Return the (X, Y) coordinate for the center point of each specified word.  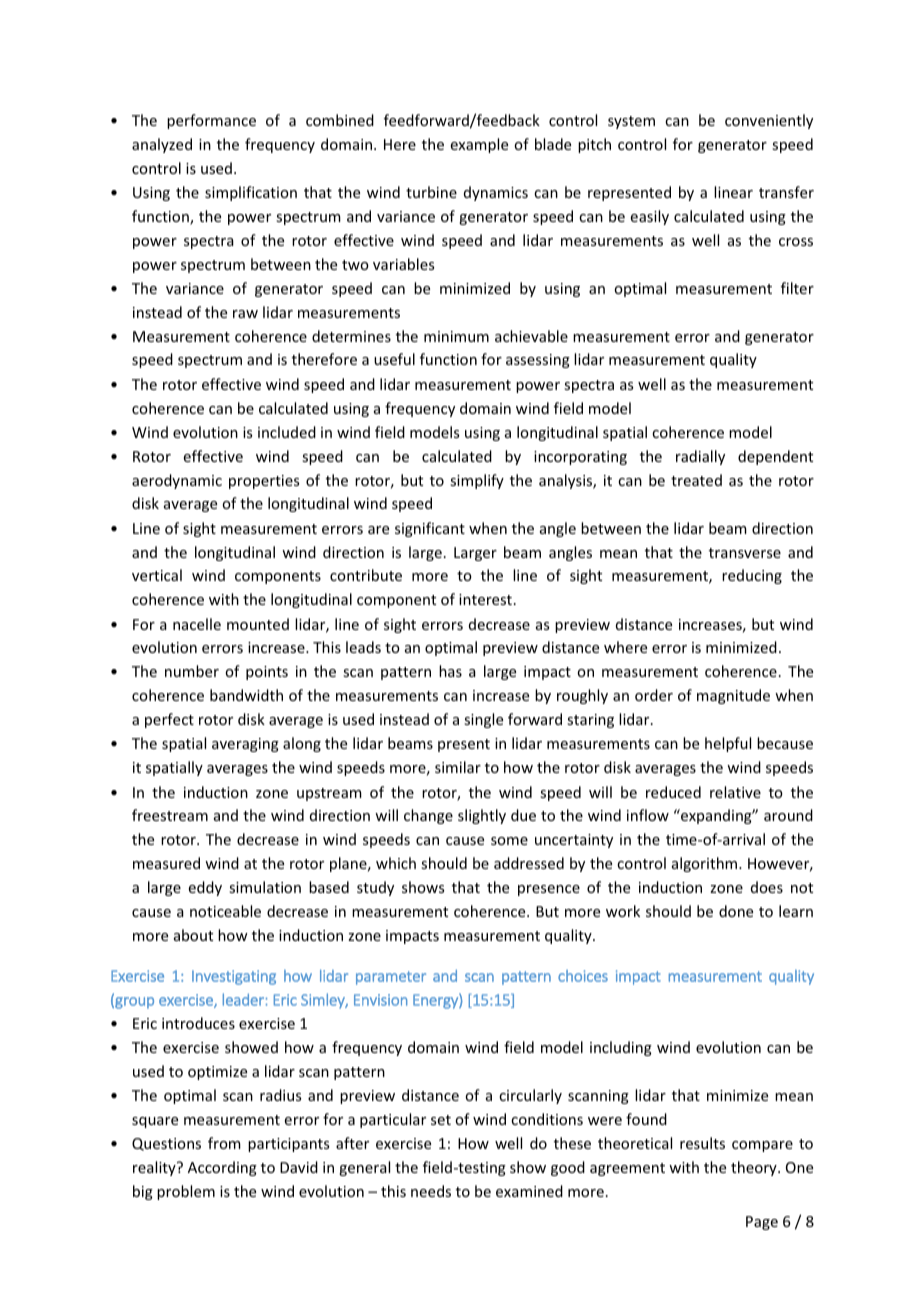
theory (755, 1168)
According (222, 1168)
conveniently (769, 121)
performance (211, 121)
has (450, 671)
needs (431, 1191)
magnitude (733, 696)
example (479, 145)
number (192, 671)
